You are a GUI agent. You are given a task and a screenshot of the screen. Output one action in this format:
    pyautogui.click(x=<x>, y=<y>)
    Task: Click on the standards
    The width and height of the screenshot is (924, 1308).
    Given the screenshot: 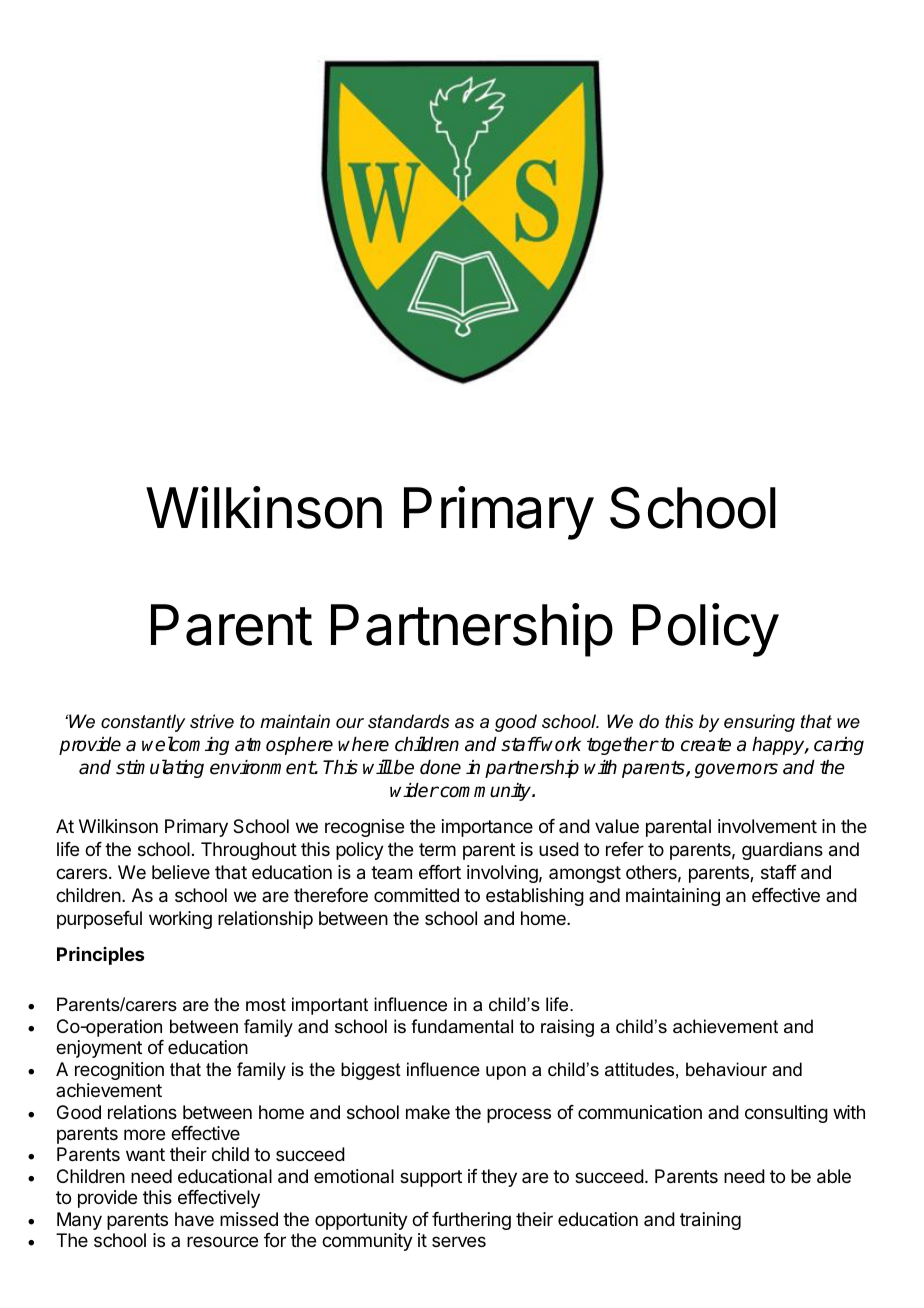 What is the action you would take?
    pyautogui.click(x=409, y=721)
